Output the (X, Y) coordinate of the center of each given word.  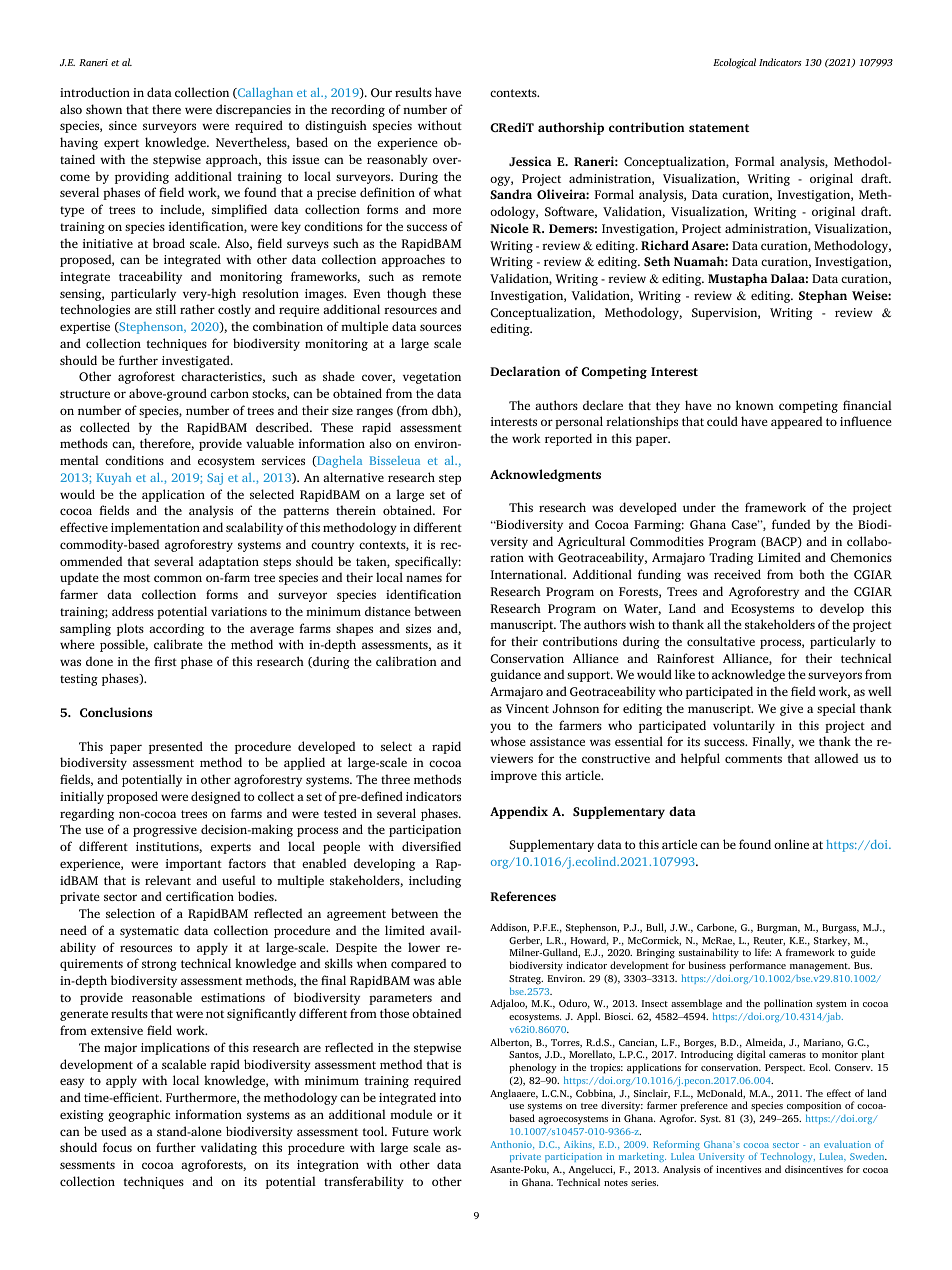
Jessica (530, 161)
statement (719, 128)
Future (410, 1131)
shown (104, 109)
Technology (788, 1159)
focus (117, 1147)
